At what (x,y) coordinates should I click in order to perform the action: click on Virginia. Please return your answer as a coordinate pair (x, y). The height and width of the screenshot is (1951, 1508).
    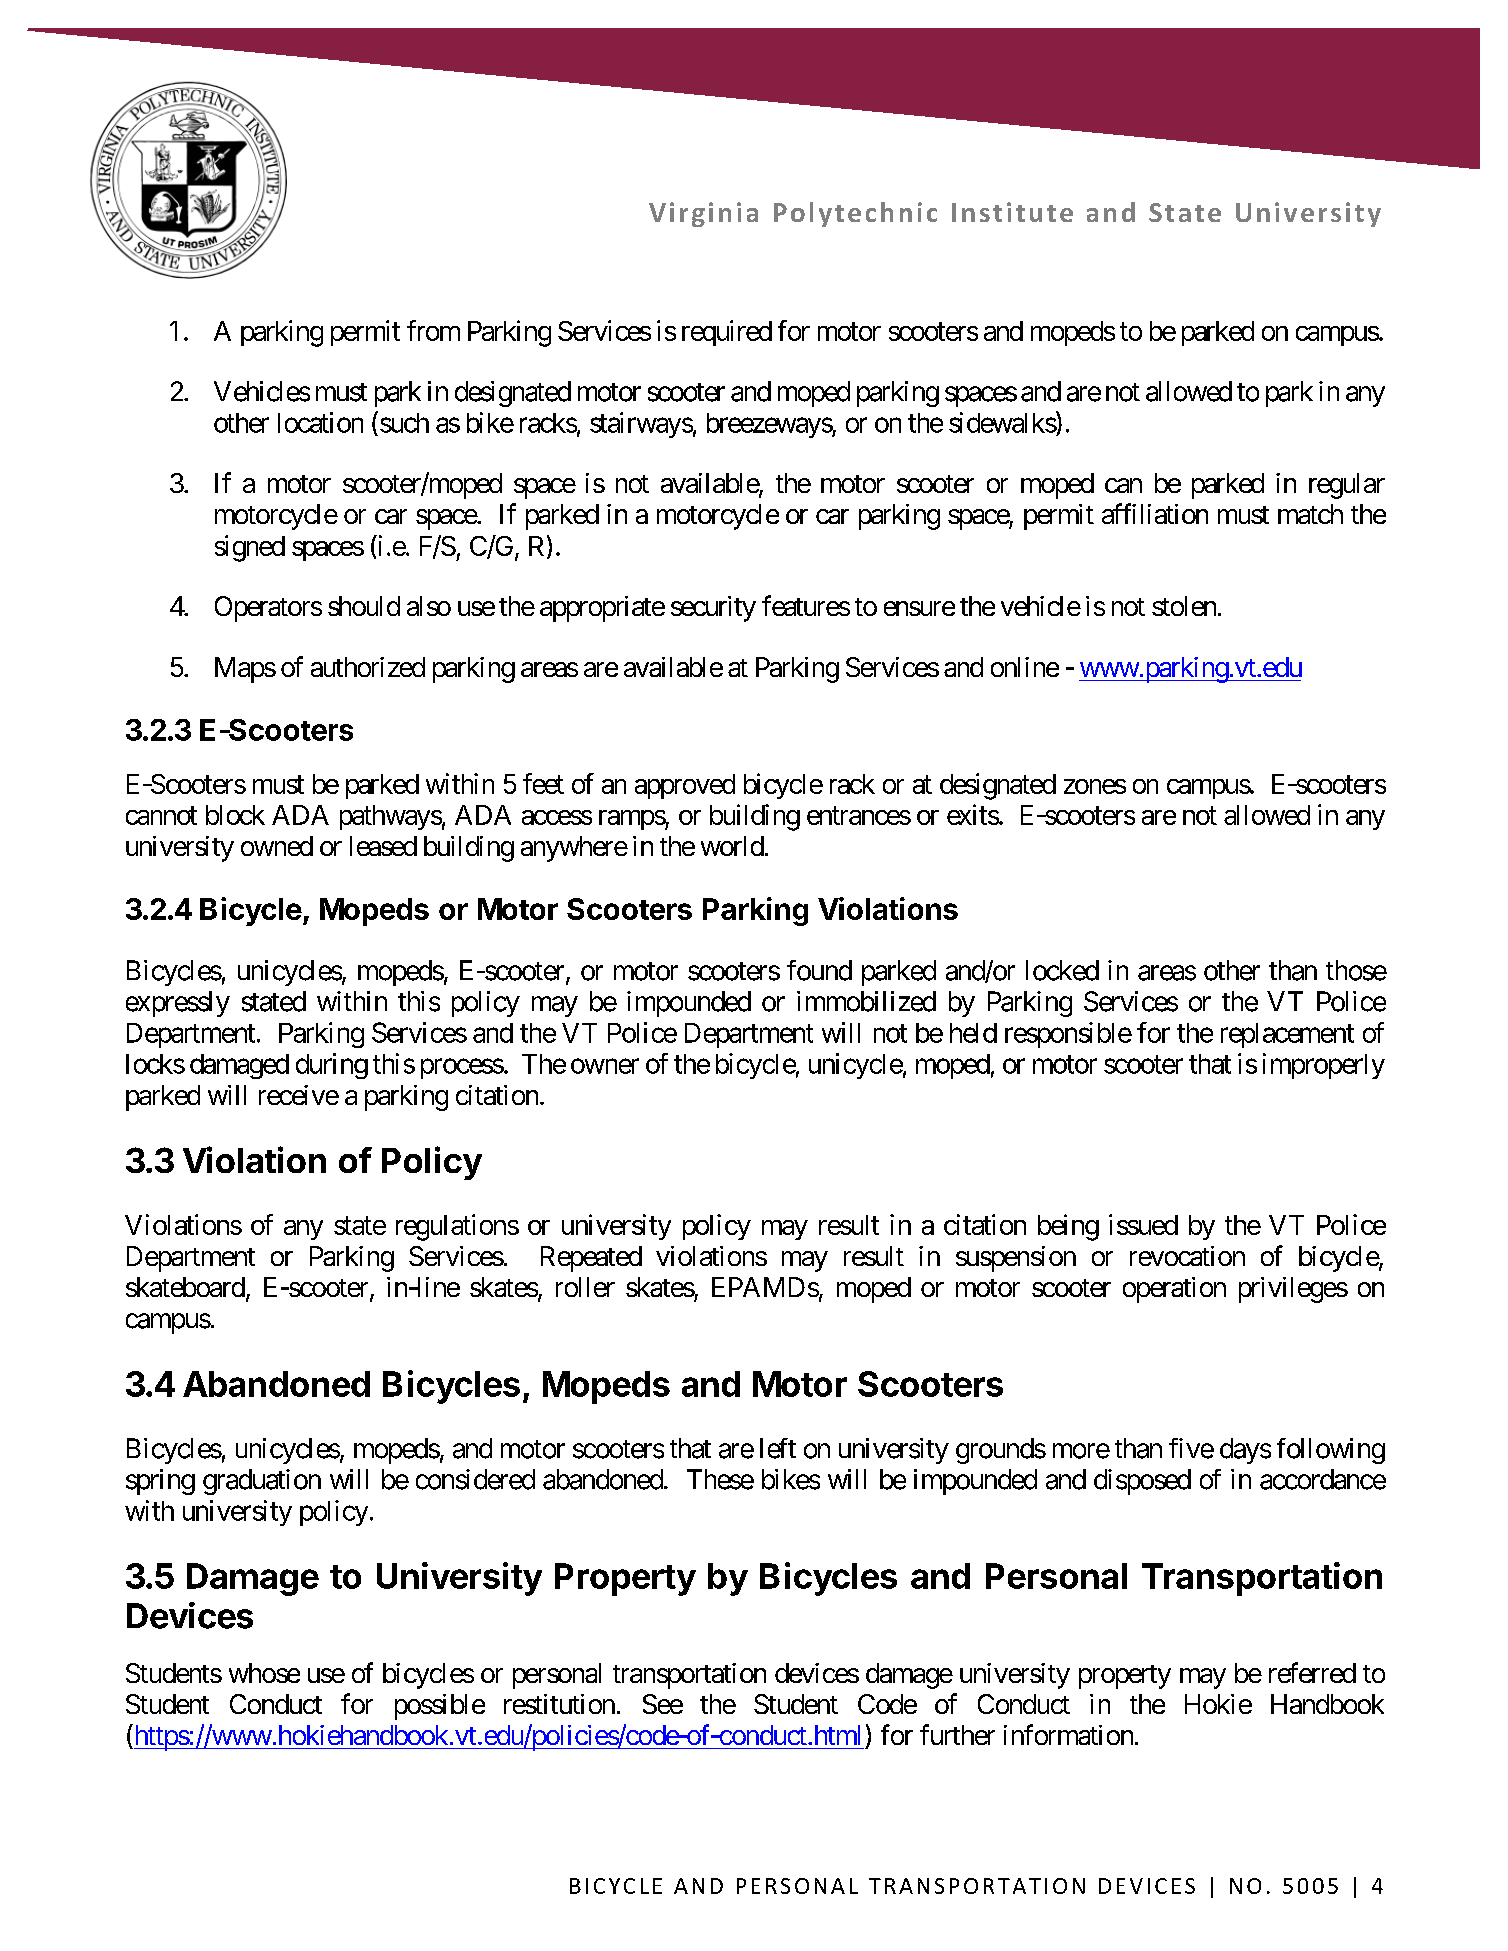
    Looking at the image, I should click on (703, 214).
